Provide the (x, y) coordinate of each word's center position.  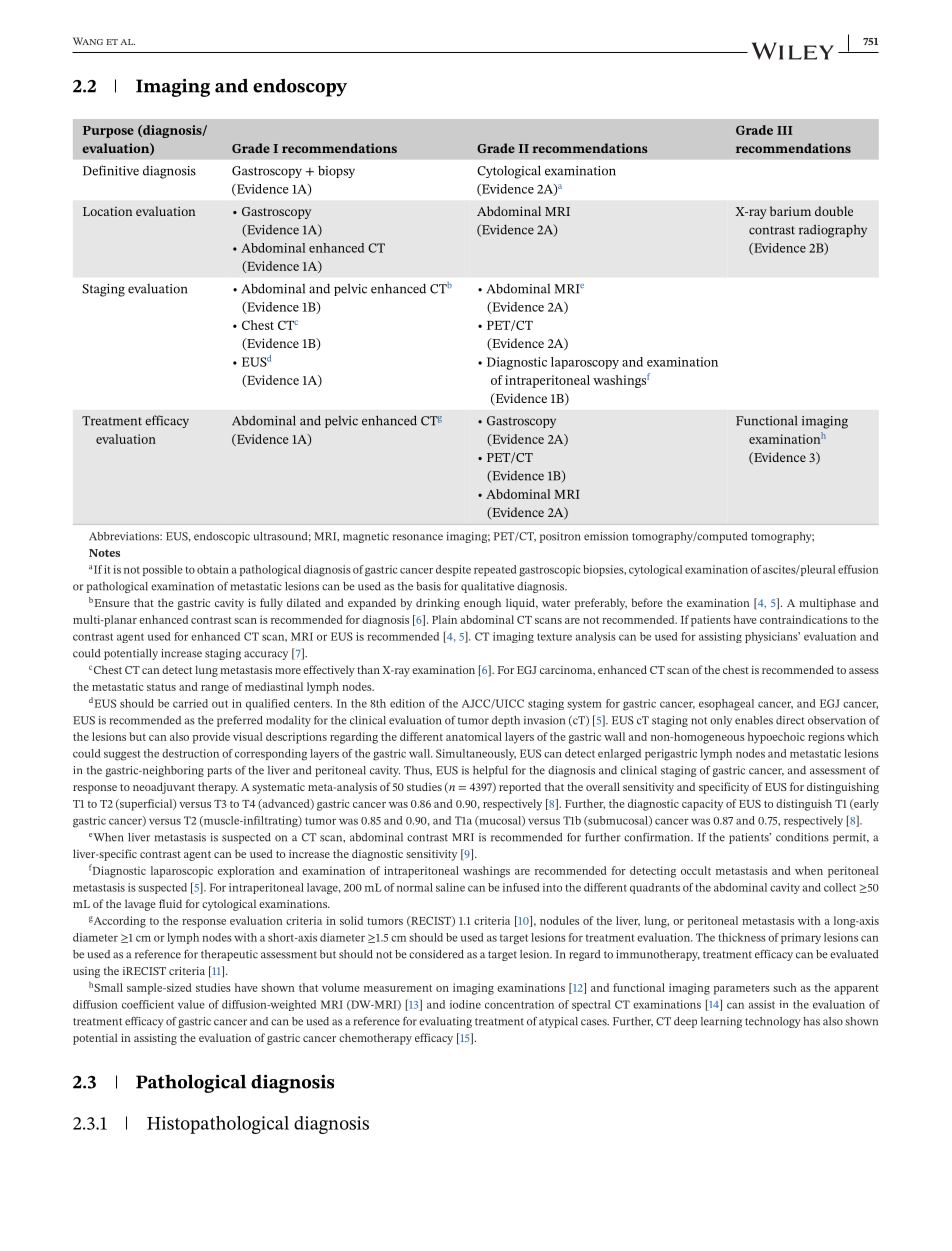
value (191, 1004)
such (785, 987)
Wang (88, 41)
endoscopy (300, 87)
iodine (465, 1004)
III (785, 130)
